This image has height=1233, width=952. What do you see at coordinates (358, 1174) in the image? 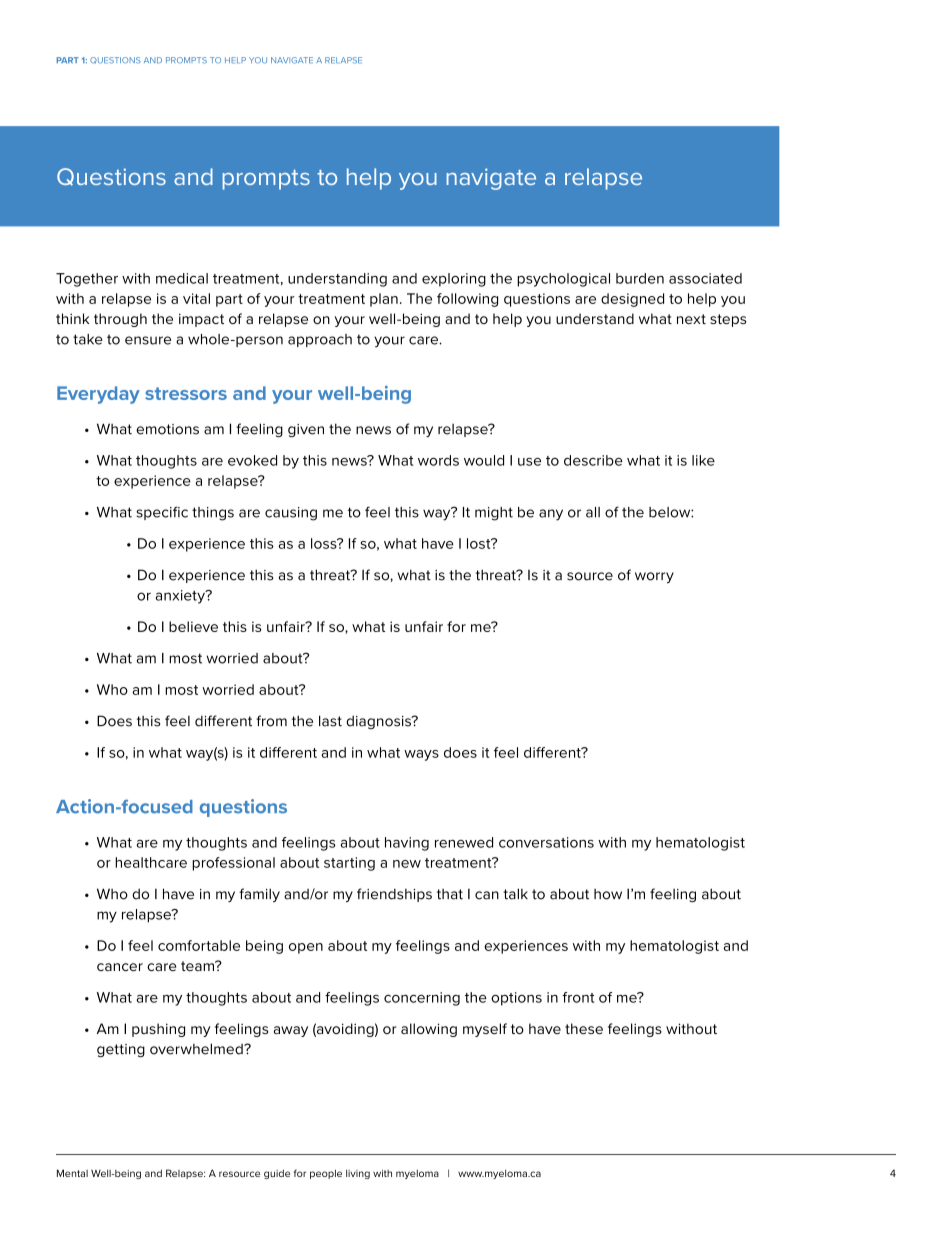
I see `living` at bounding box center [358, 1174].
